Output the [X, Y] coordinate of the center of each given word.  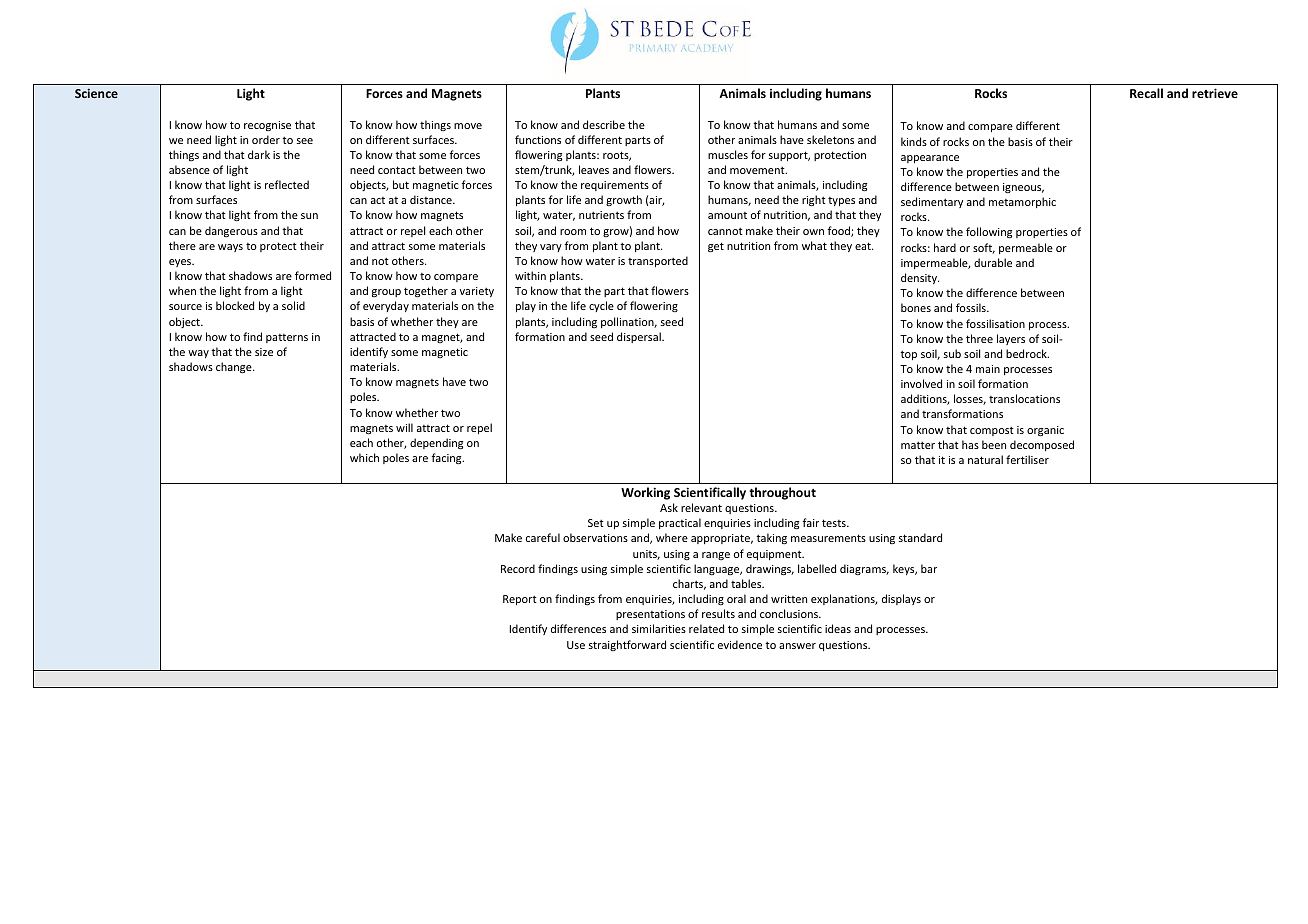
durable [993, 262]
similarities [659, 628]
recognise [267, 126]
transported [658, 261]
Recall [1146, 93]
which [364, 457]
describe [604, 124]
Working [645, 493]
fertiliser [1027, 459]
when [182, 290]
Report [520, 600]
